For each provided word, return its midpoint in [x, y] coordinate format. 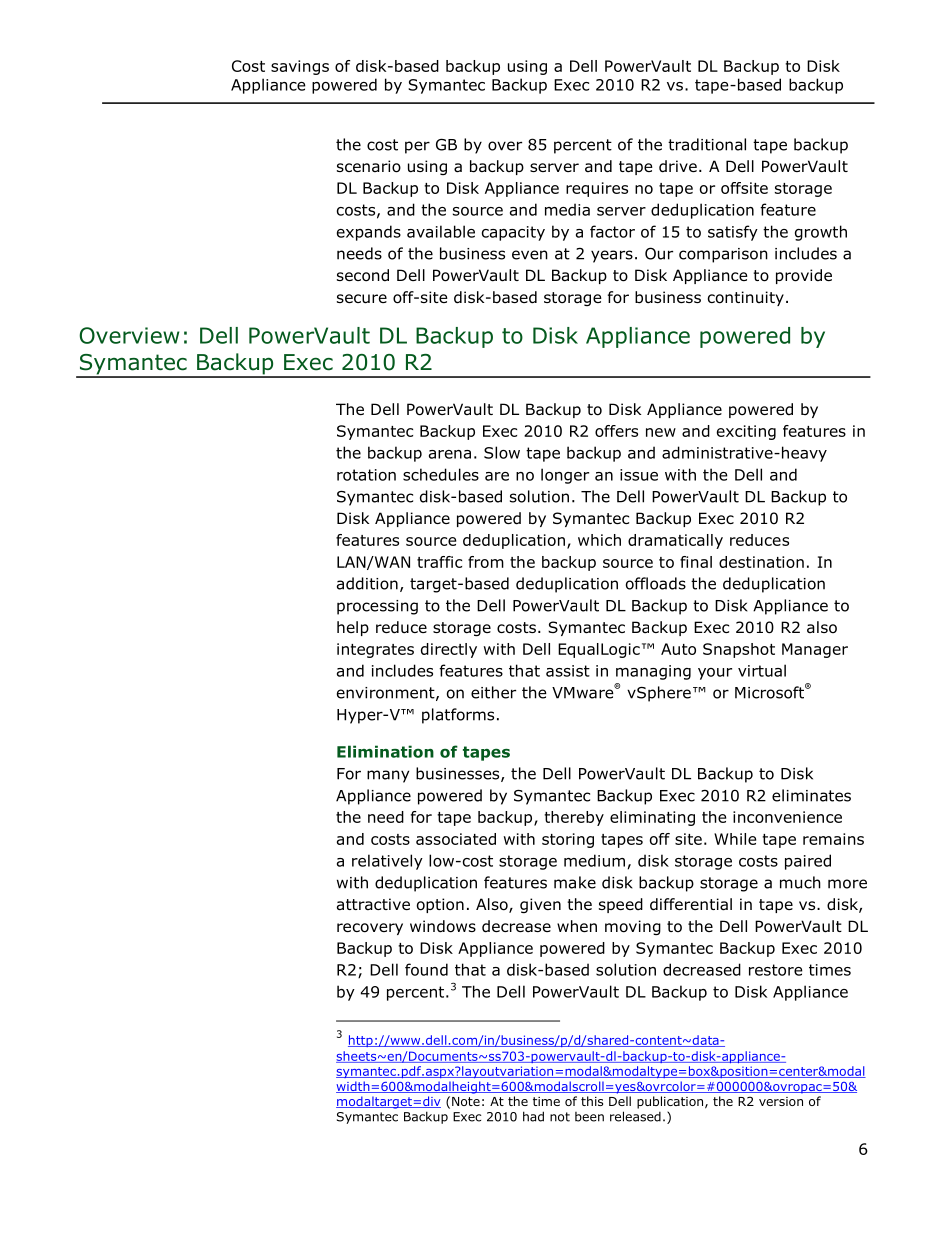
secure [362, 299]
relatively [387, 862]
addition [367, 583]
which [599, 540]
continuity [746, 298]
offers [616, 431]
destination [761, 562]
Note [466, 1101]
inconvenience [787, 817]
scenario [369, 166]
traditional [707, 144]
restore [776, 970]
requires [597, 189]
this [592, 1101]
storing [568, 840]
